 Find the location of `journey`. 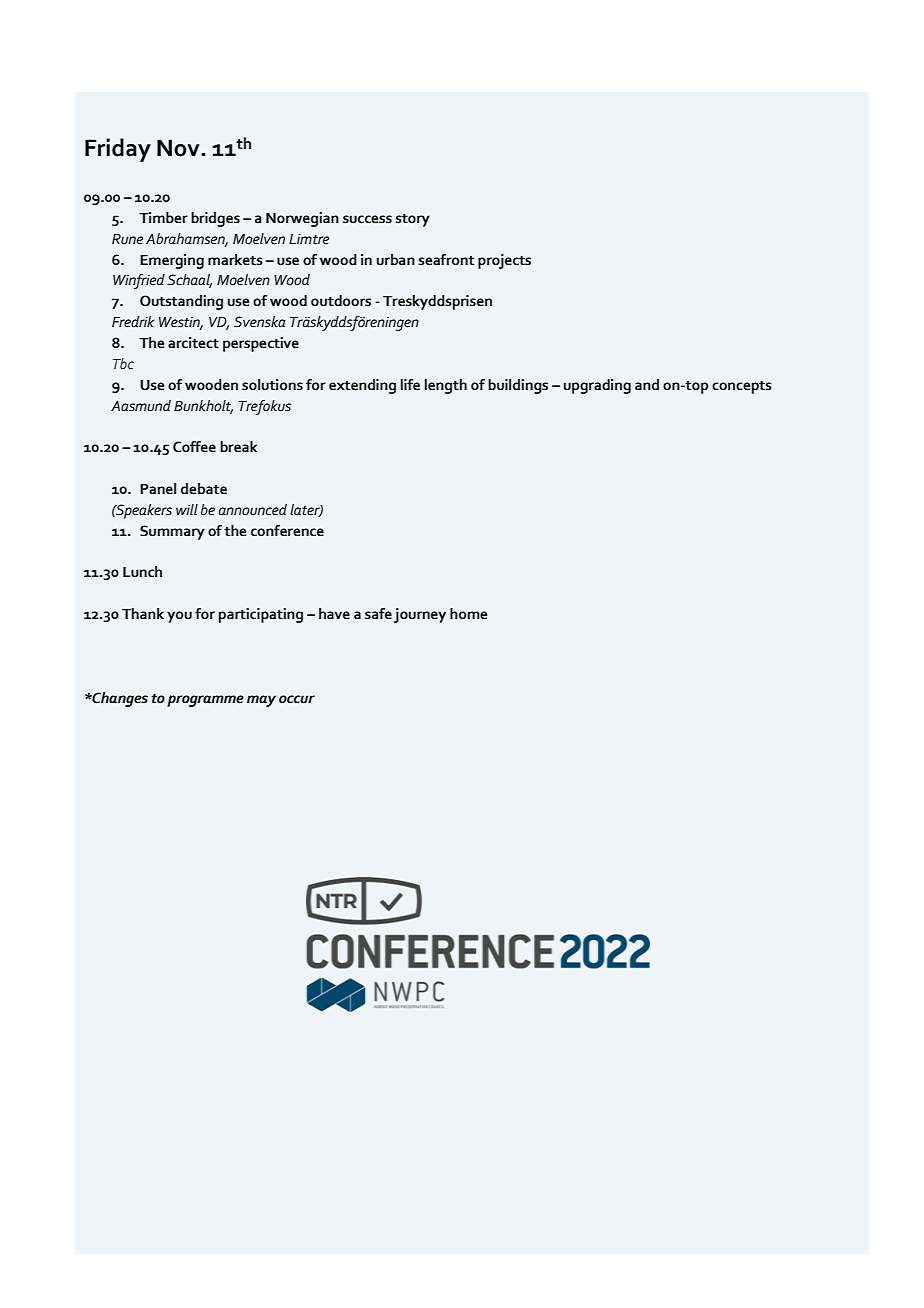

journey is located at coordinates (420, 615).
